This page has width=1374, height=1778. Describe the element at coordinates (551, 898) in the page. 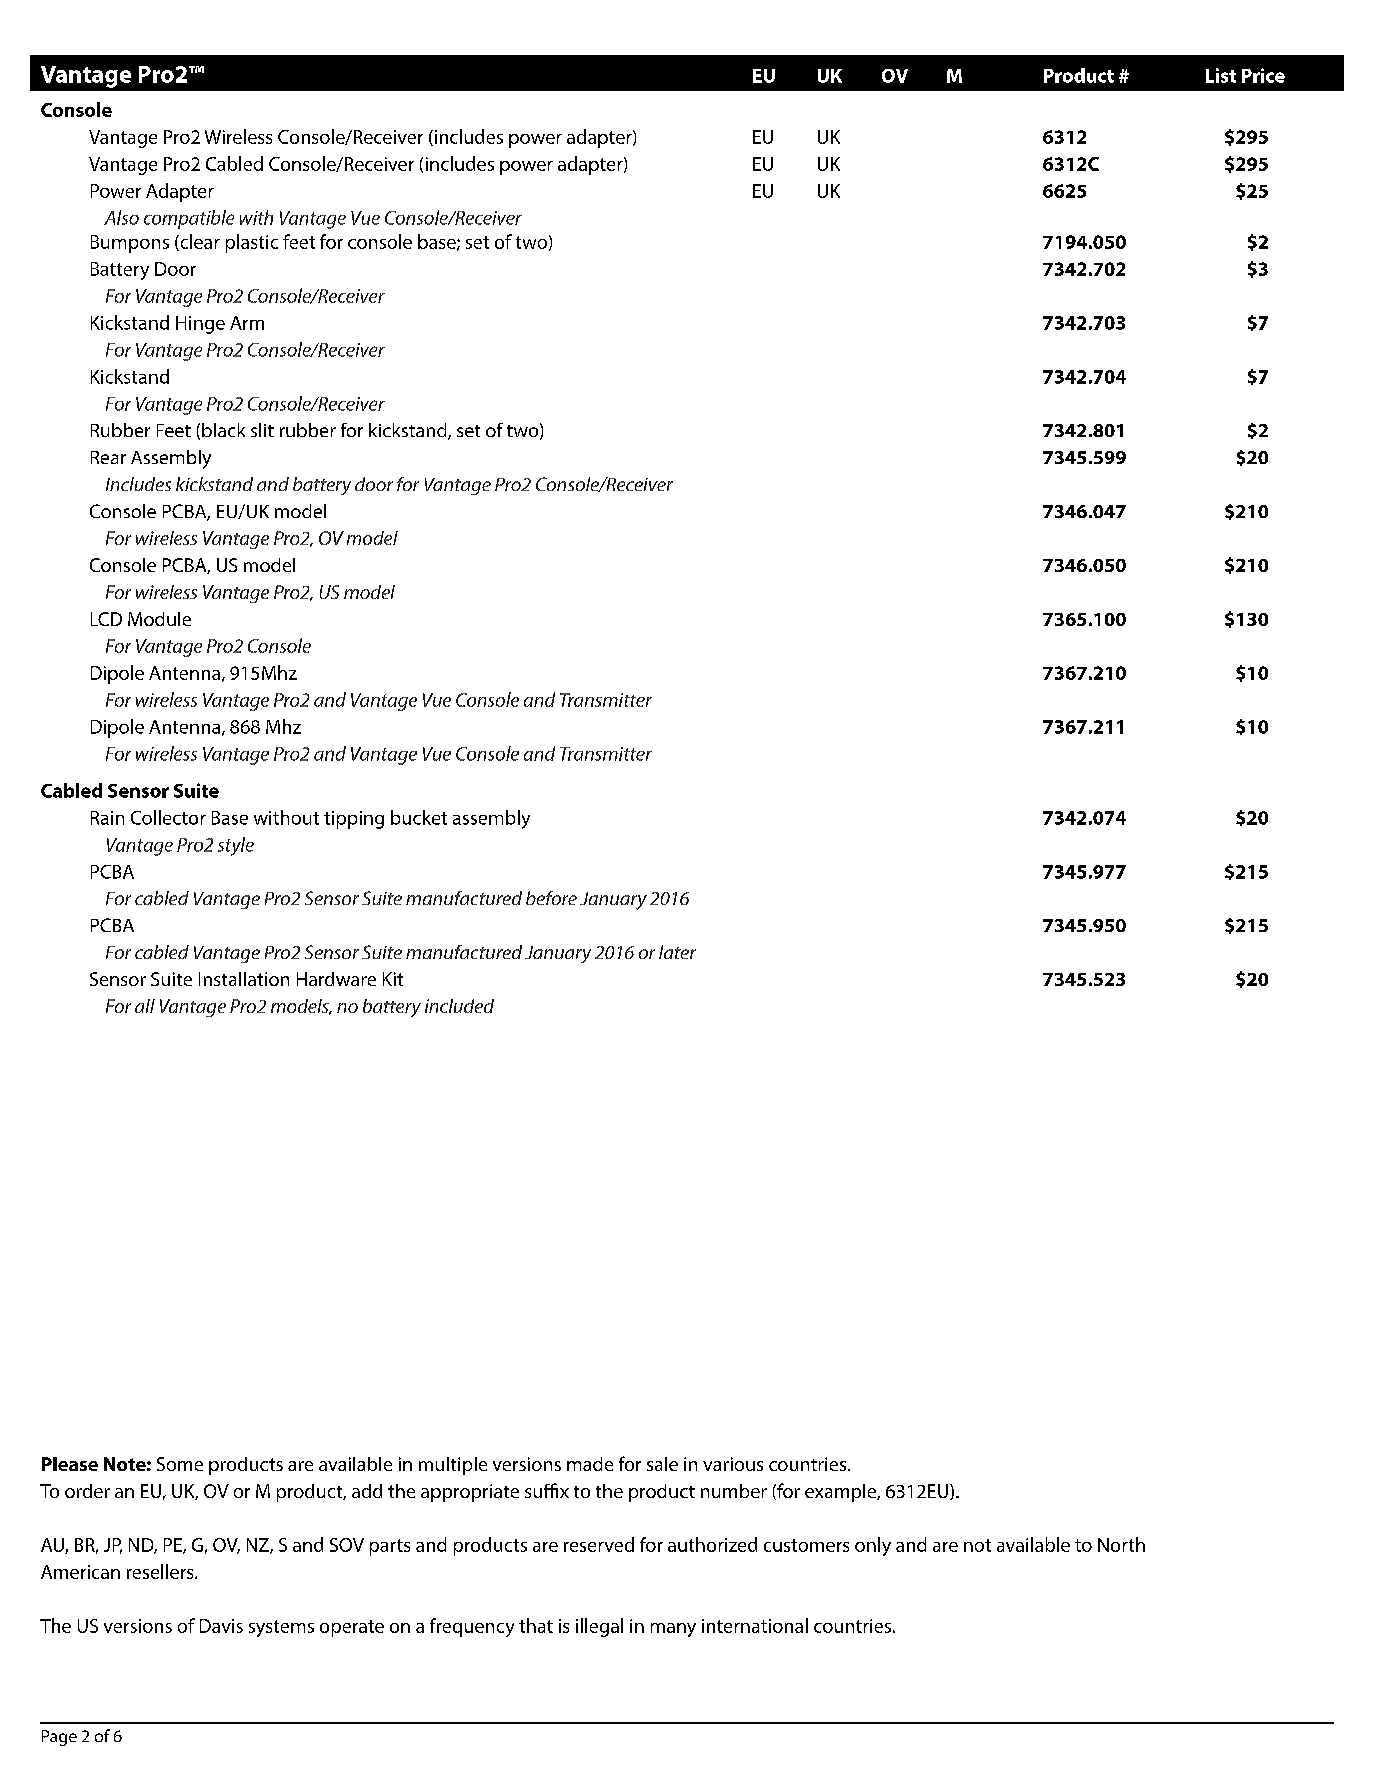

I see `before` at that location.
